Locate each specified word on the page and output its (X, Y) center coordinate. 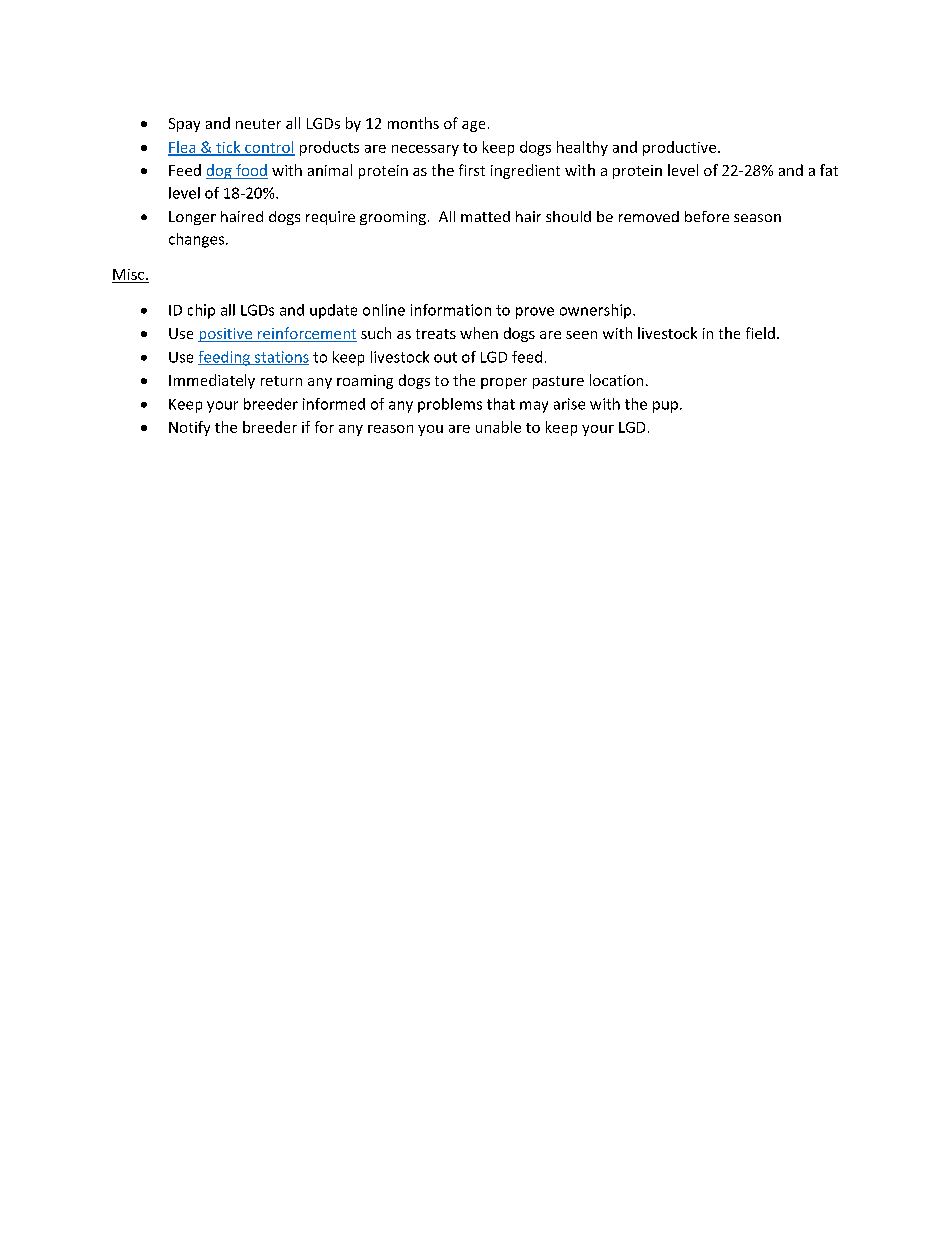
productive (681, 148)
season (757, 218)
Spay (184, 125)
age (473, 126)
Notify (189, 428)
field (760, 333)
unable (498, 427)
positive (226, 335)
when (479, 333)
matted (485, 216)
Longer (192, 218)
